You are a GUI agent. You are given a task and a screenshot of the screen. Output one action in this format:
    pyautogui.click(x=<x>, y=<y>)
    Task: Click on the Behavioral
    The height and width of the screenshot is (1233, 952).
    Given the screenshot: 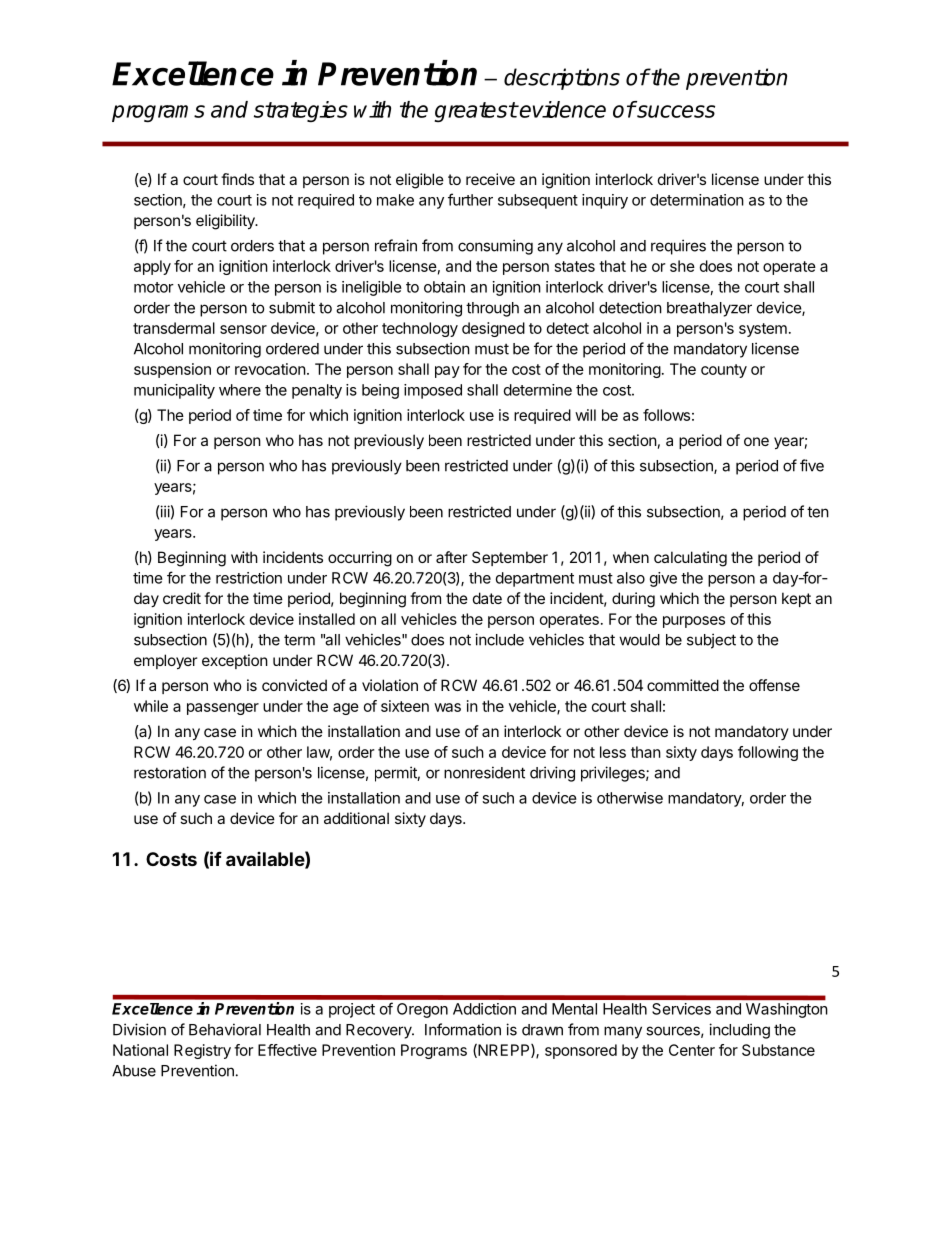 What is the action you would take?
    pyautogui.click(x=225, y=1029)
